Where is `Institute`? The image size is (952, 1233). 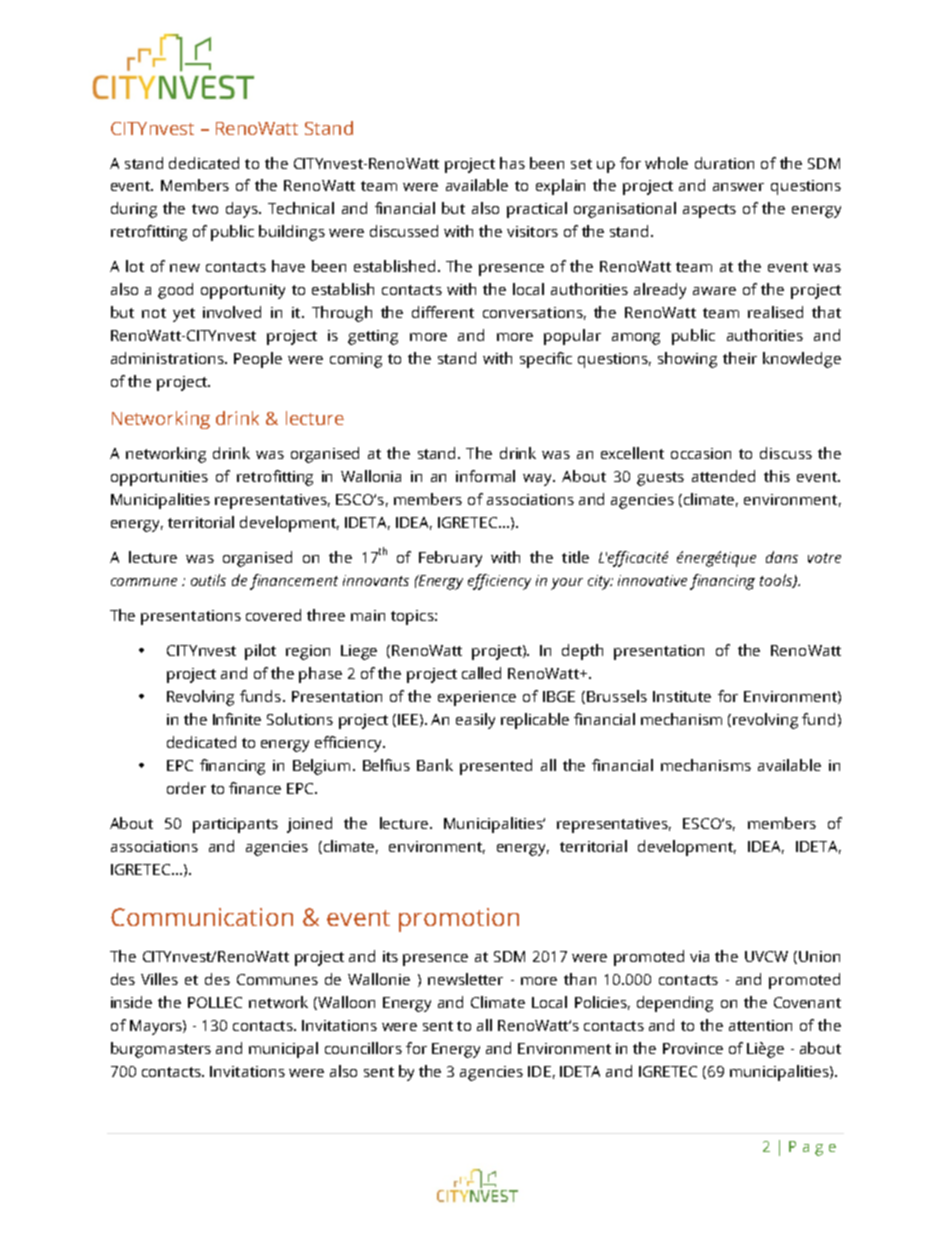 Institute is located at coordinates (682, 696).
